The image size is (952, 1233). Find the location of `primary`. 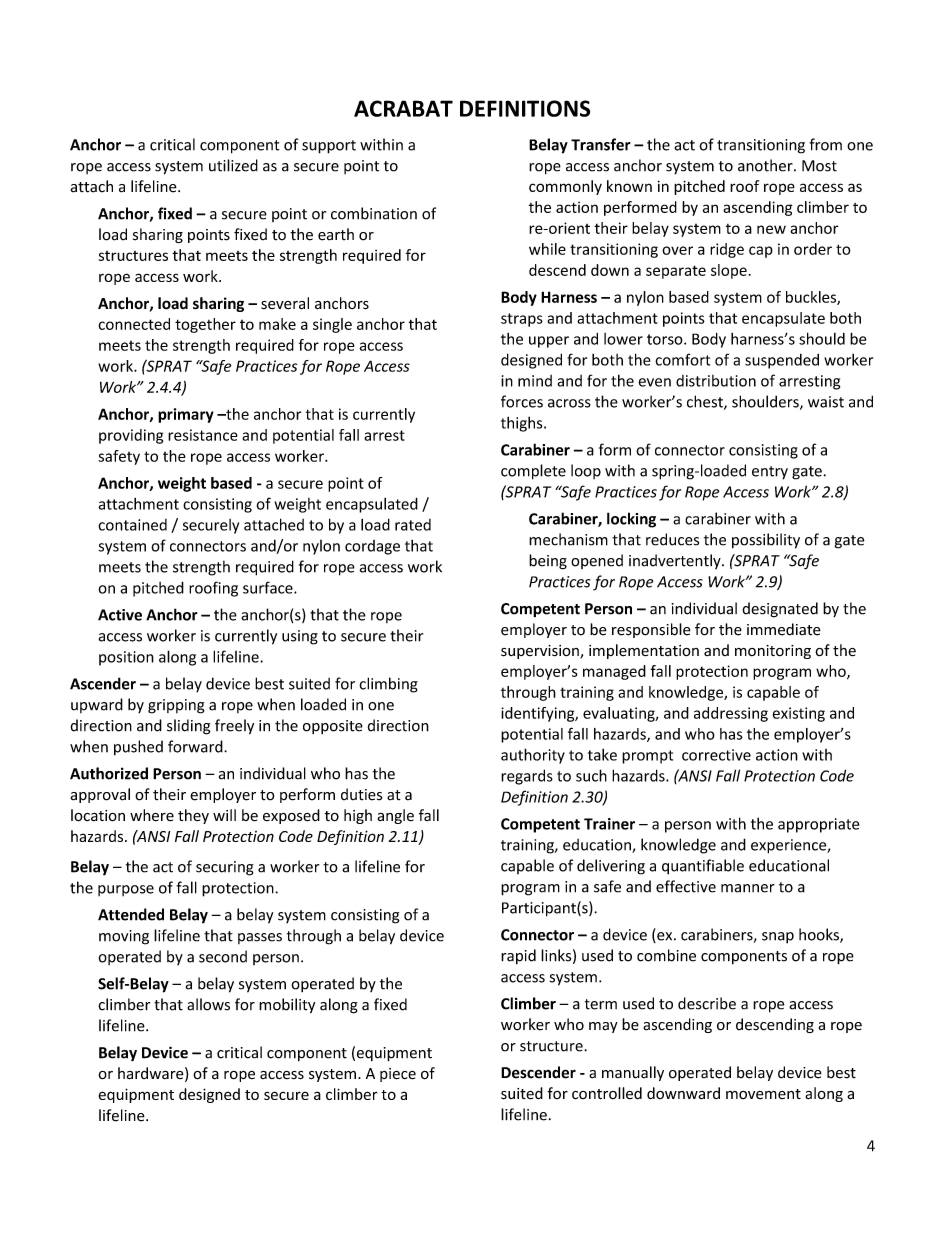

primary is located at coordinates (186, 415).
